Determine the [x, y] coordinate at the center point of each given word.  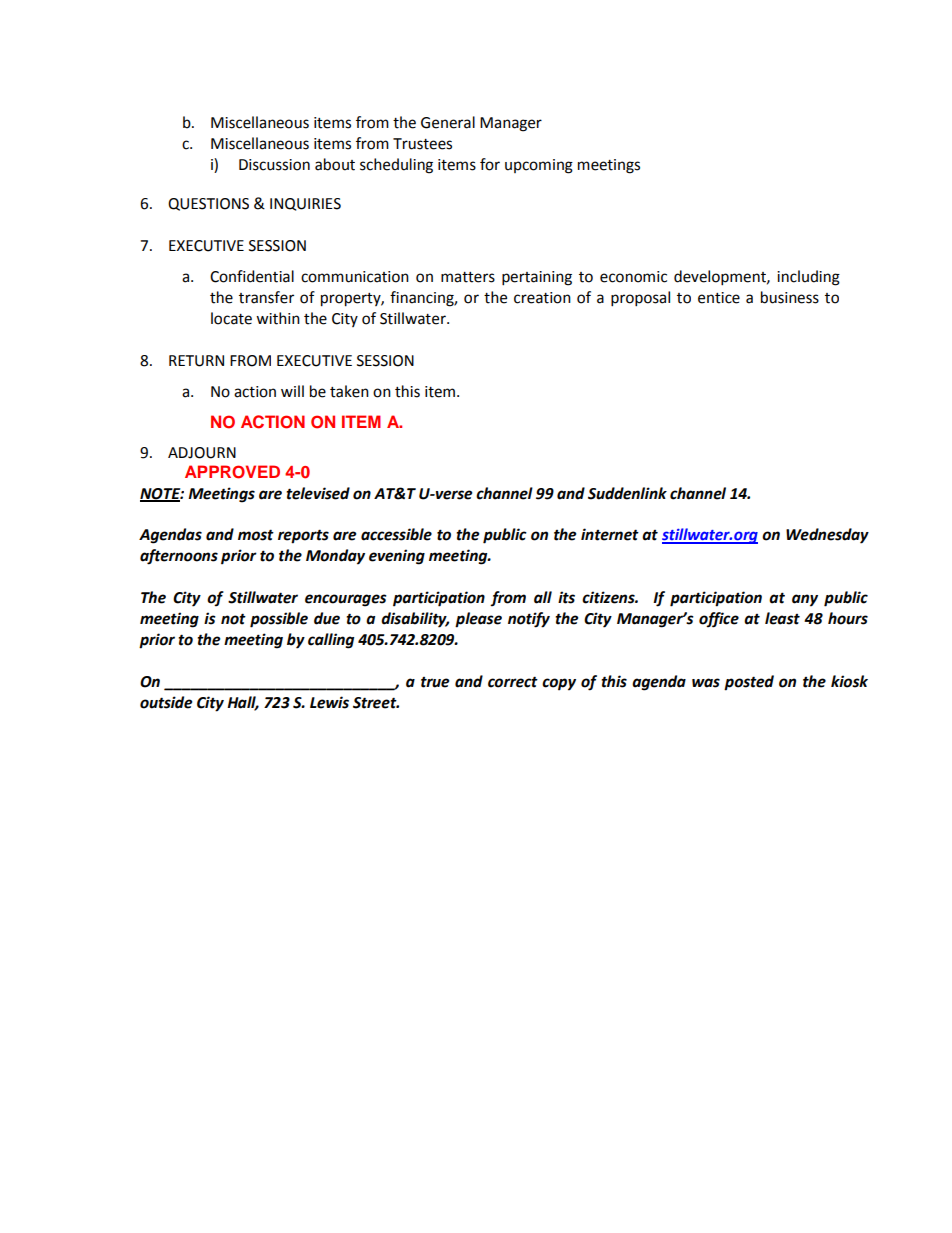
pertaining [537, 278]
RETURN [196, 361]
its [566, 597]
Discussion [274, 165]
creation [542, 298]
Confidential [252, 276]
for [490, 164]
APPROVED [232, 472]
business [790, 297]
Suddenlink [627, 493]
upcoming [539, 166]
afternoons [179, 557]
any [805, 600]
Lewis [329, 702]
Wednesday [827, 536]
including [808, 278]
